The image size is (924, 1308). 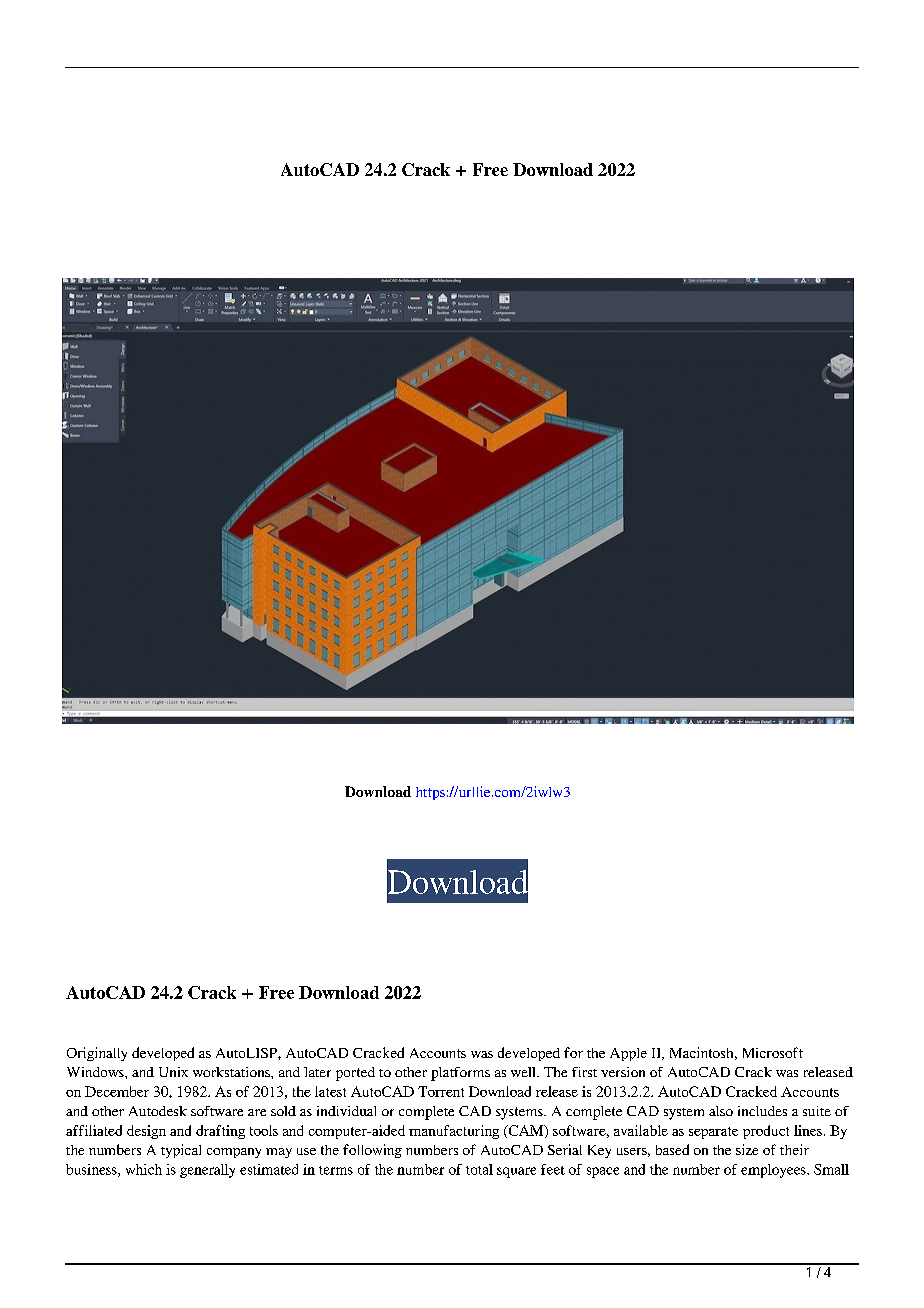 What do you see at coordinates (97, 1054) in the image?
I see `Originally` at bounding box center [97, 1054].
